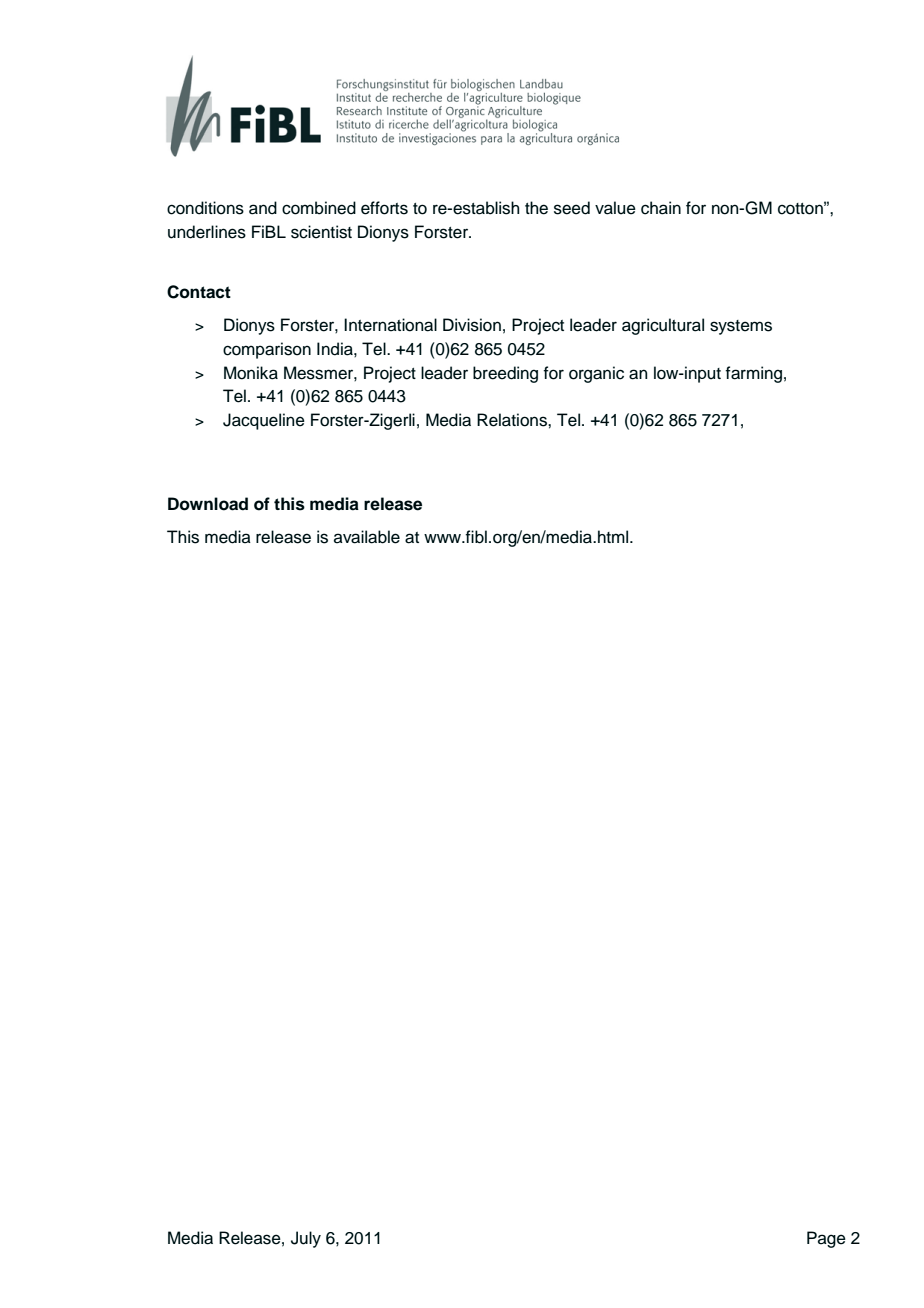  Describe the element at coordinates (661, 208) in the document. I see `chain` at that location.
